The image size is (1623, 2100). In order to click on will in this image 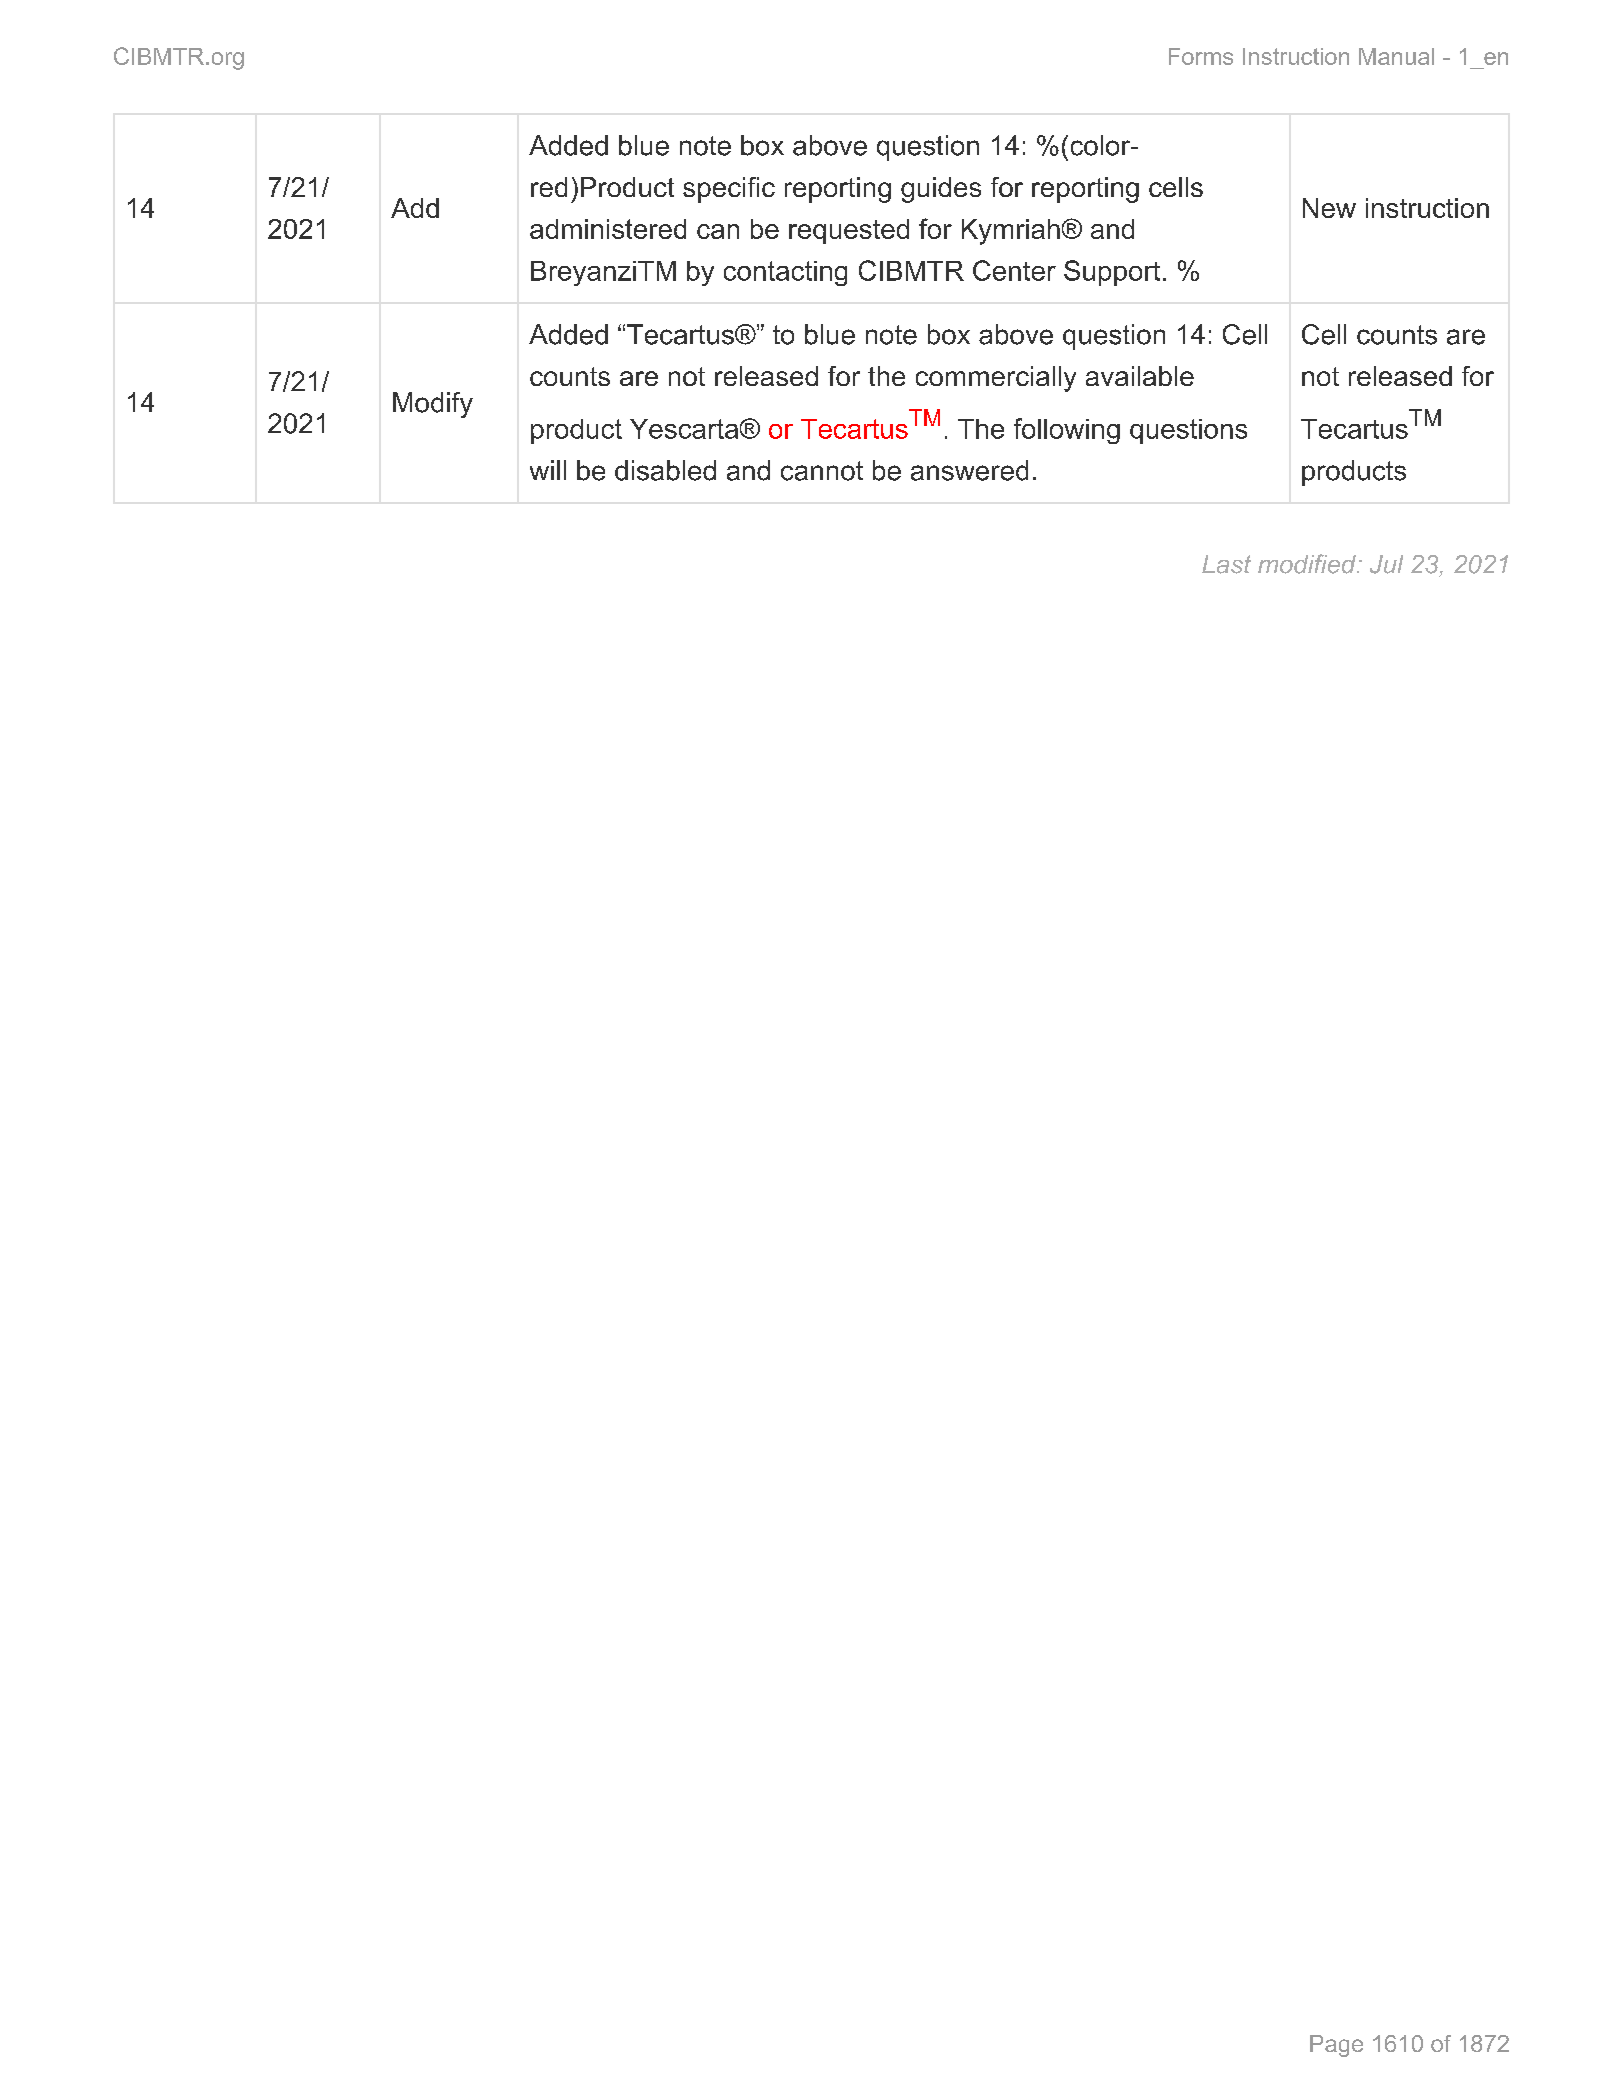, I will do `click(548, 470)`.
